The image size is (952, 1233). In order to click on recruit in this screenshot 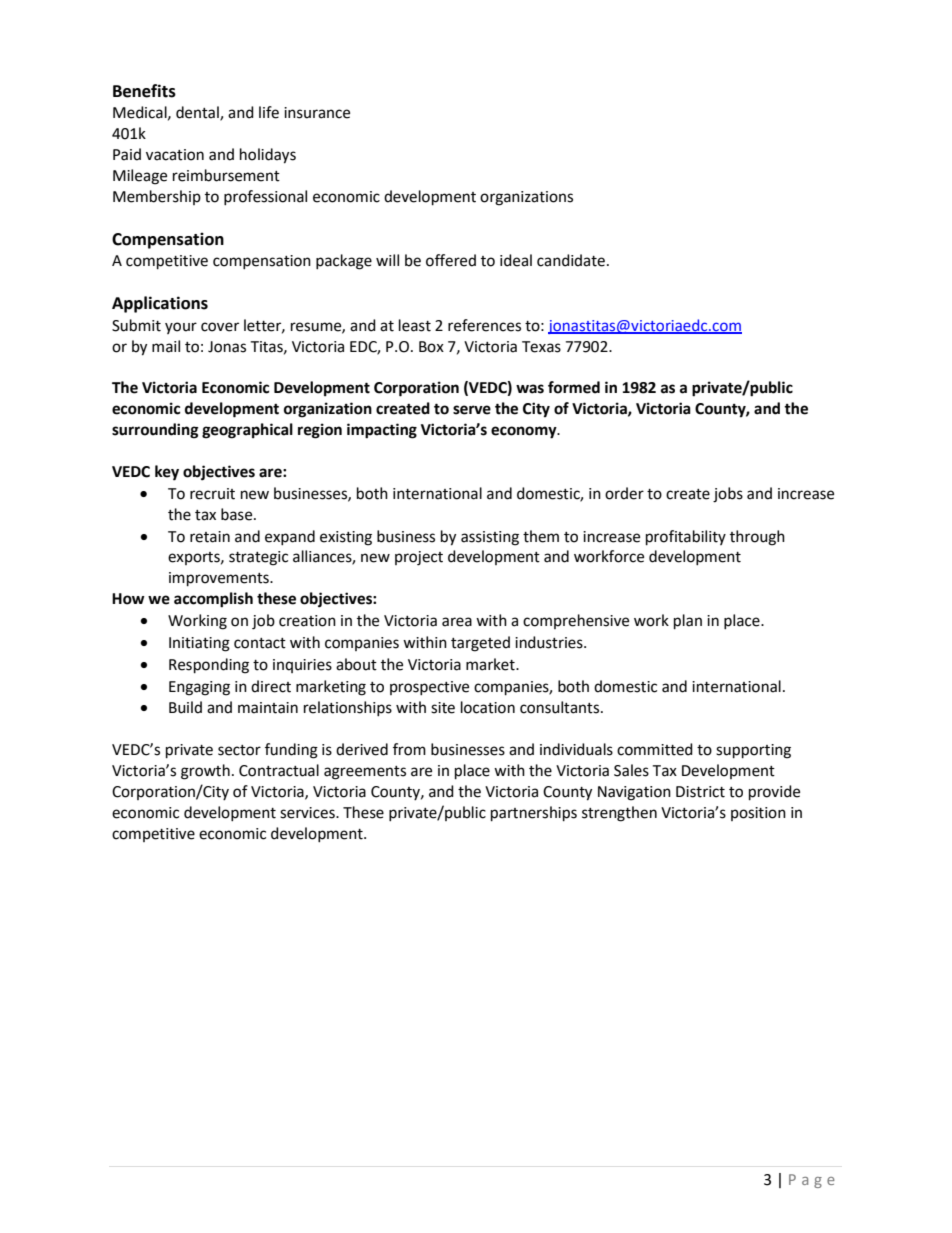, I will do `click(212, 494)`.
